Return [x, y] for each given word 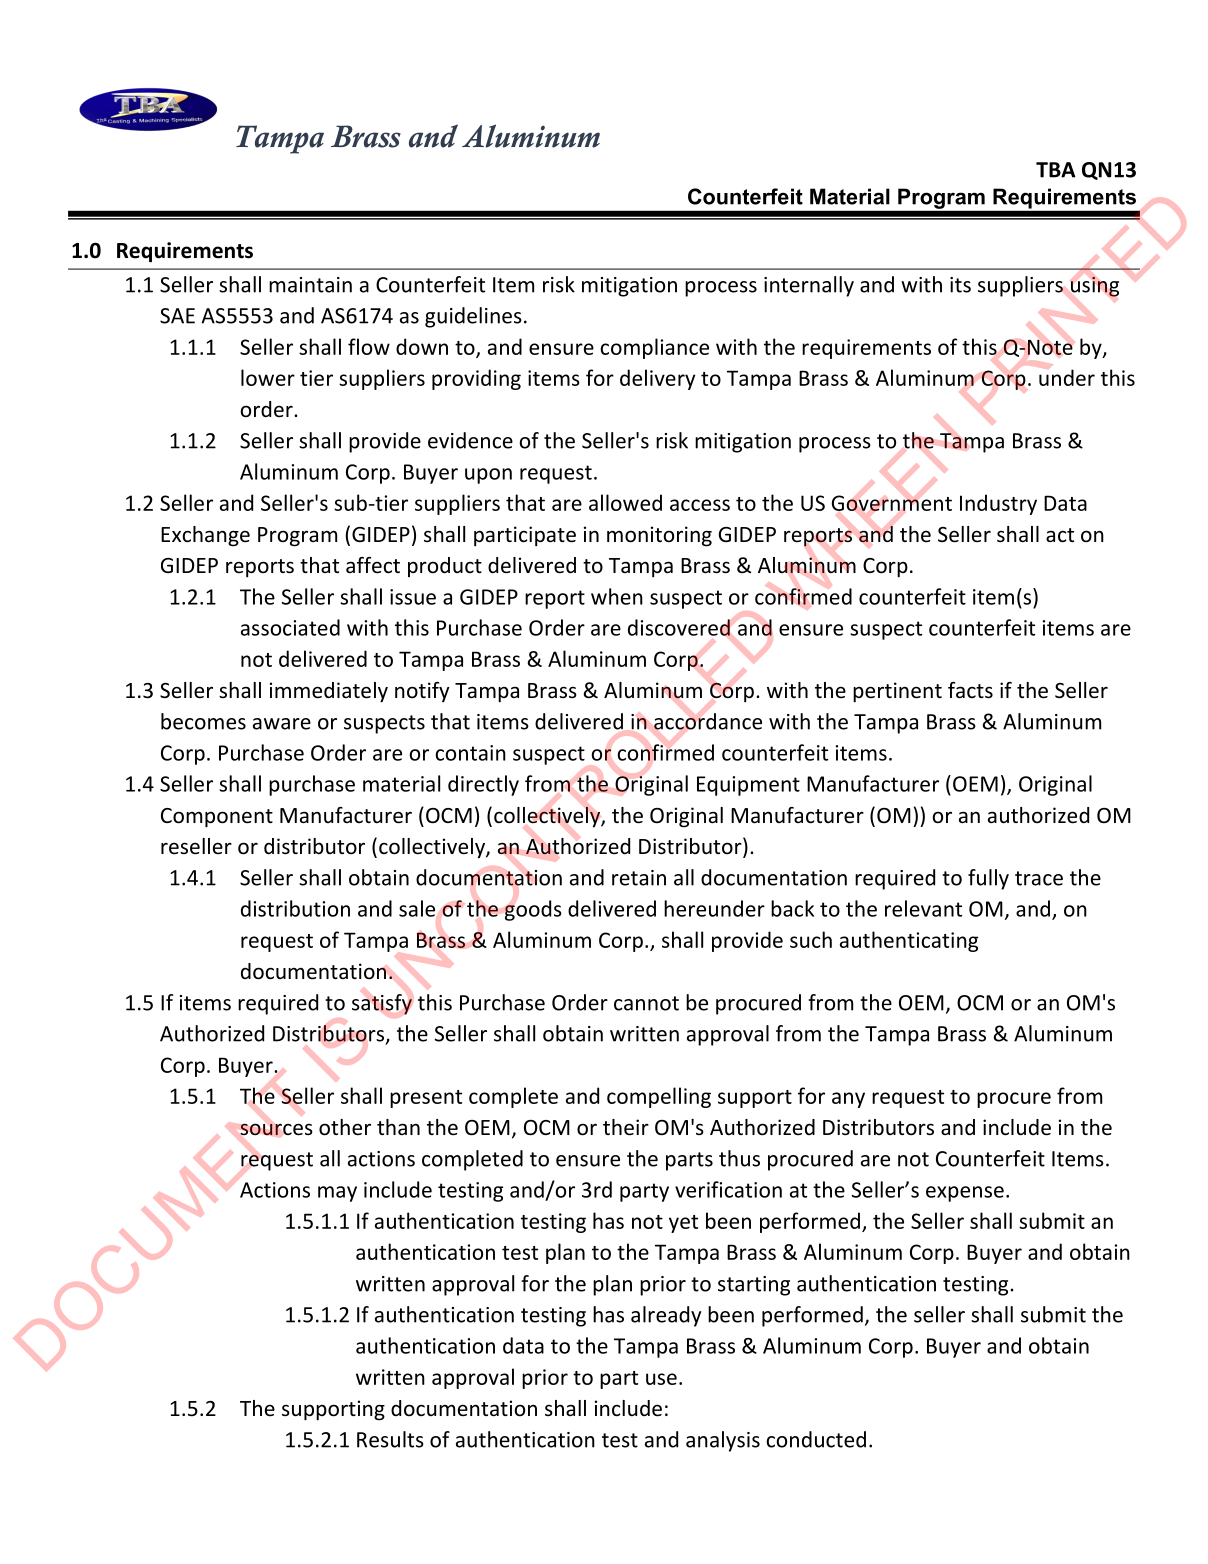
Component [217, 818]
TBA [1056, 170]
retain [639, 878]
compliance [654, 348]
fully [988, 879]
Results [390, 1439]
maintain [310, 285]
